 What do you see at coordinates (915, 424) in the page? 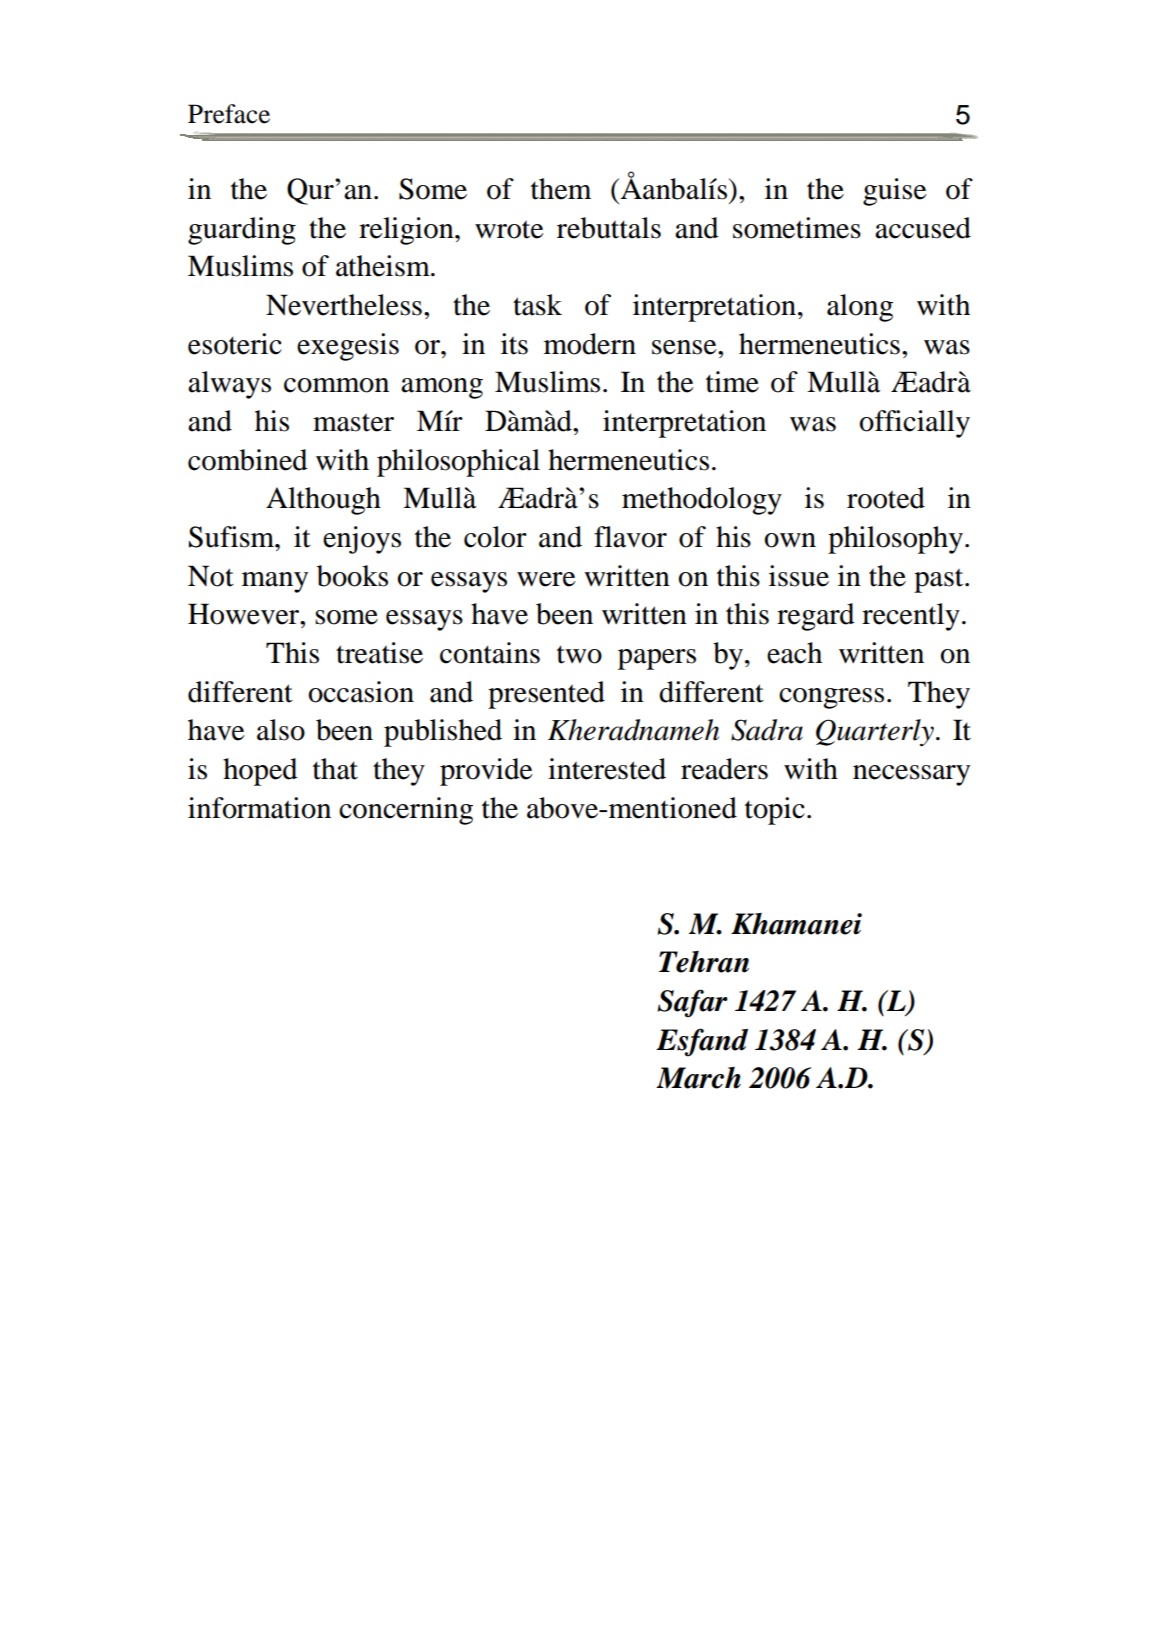
I see `officially` at bounding box center [915, 424].
